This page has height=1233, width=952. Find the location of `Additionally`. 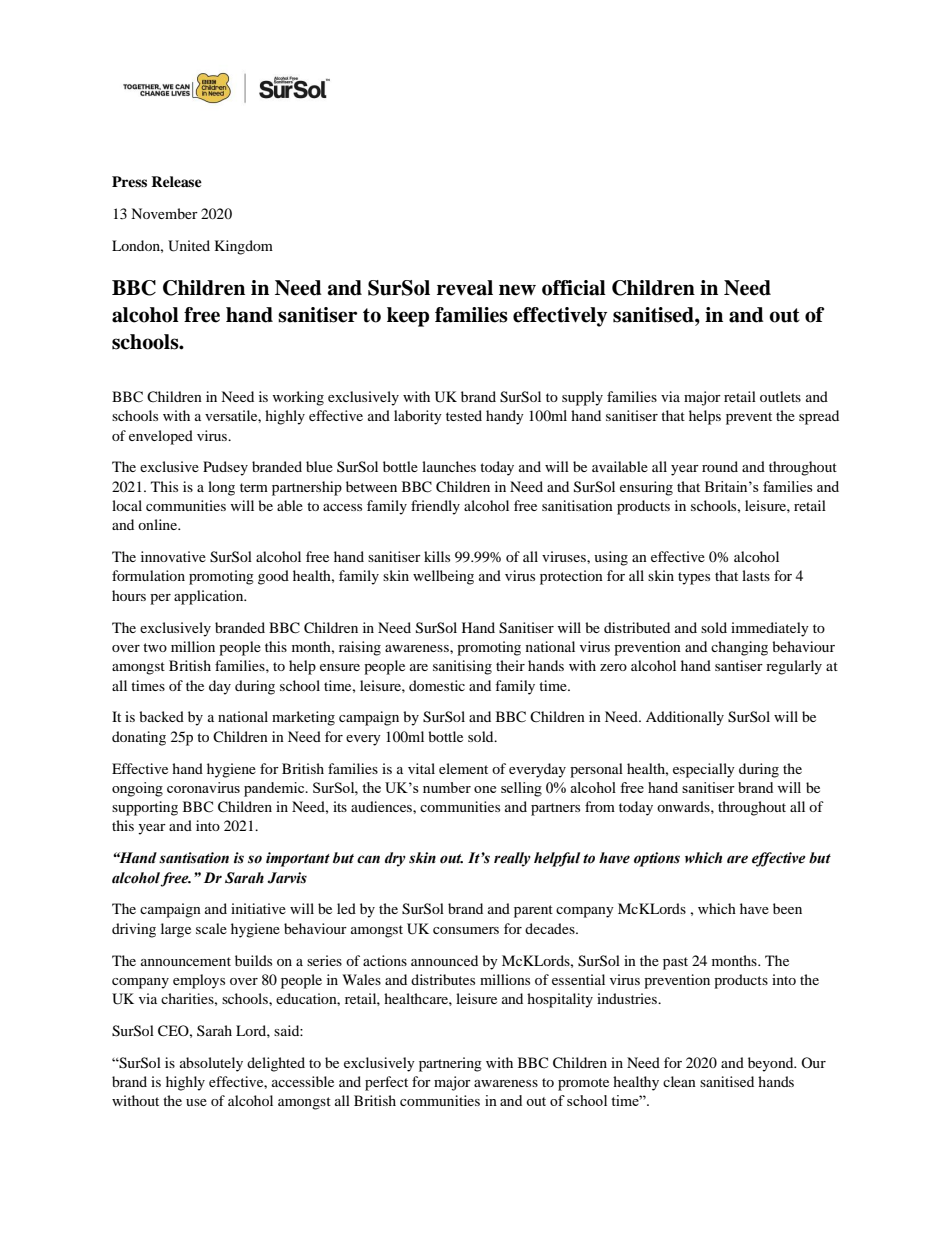

Additionally is located at coordinates (685, 718).
